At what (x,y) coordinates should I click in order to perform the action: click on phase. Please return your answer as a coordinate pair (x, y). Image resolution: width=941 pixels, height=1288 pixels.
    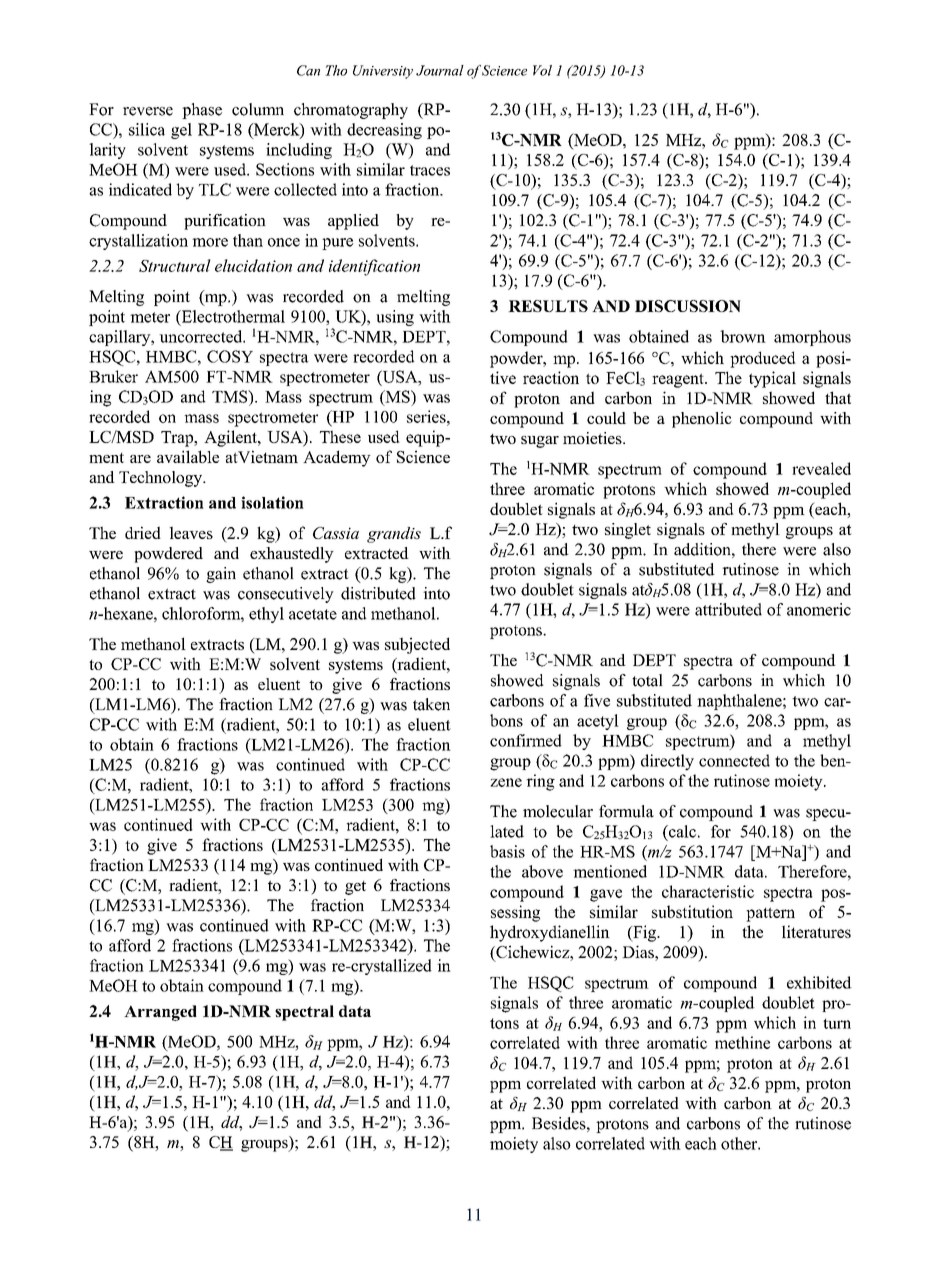
    Looking at the image, I should click on (202, 111).
